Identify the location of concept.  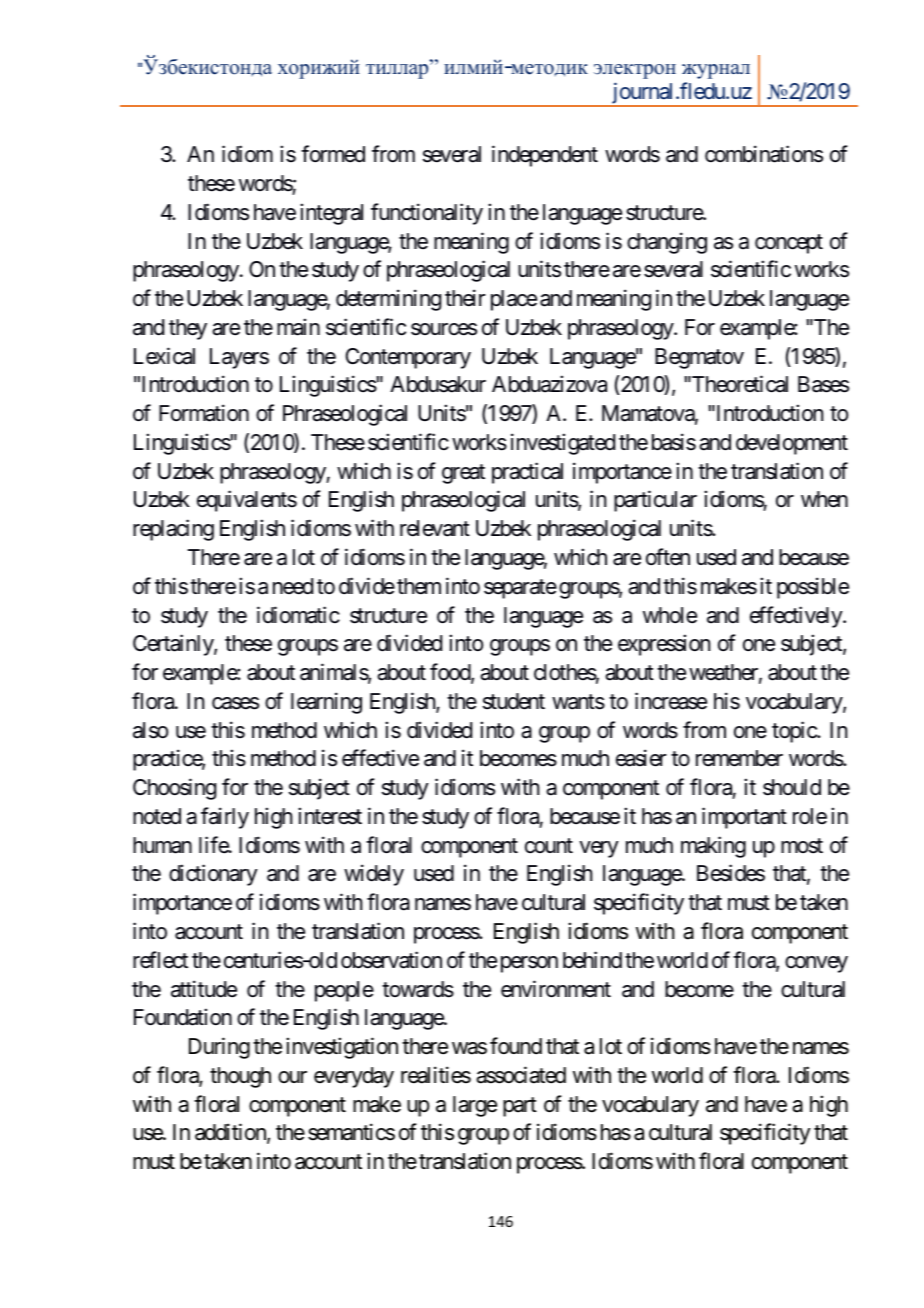
(789, 244).
